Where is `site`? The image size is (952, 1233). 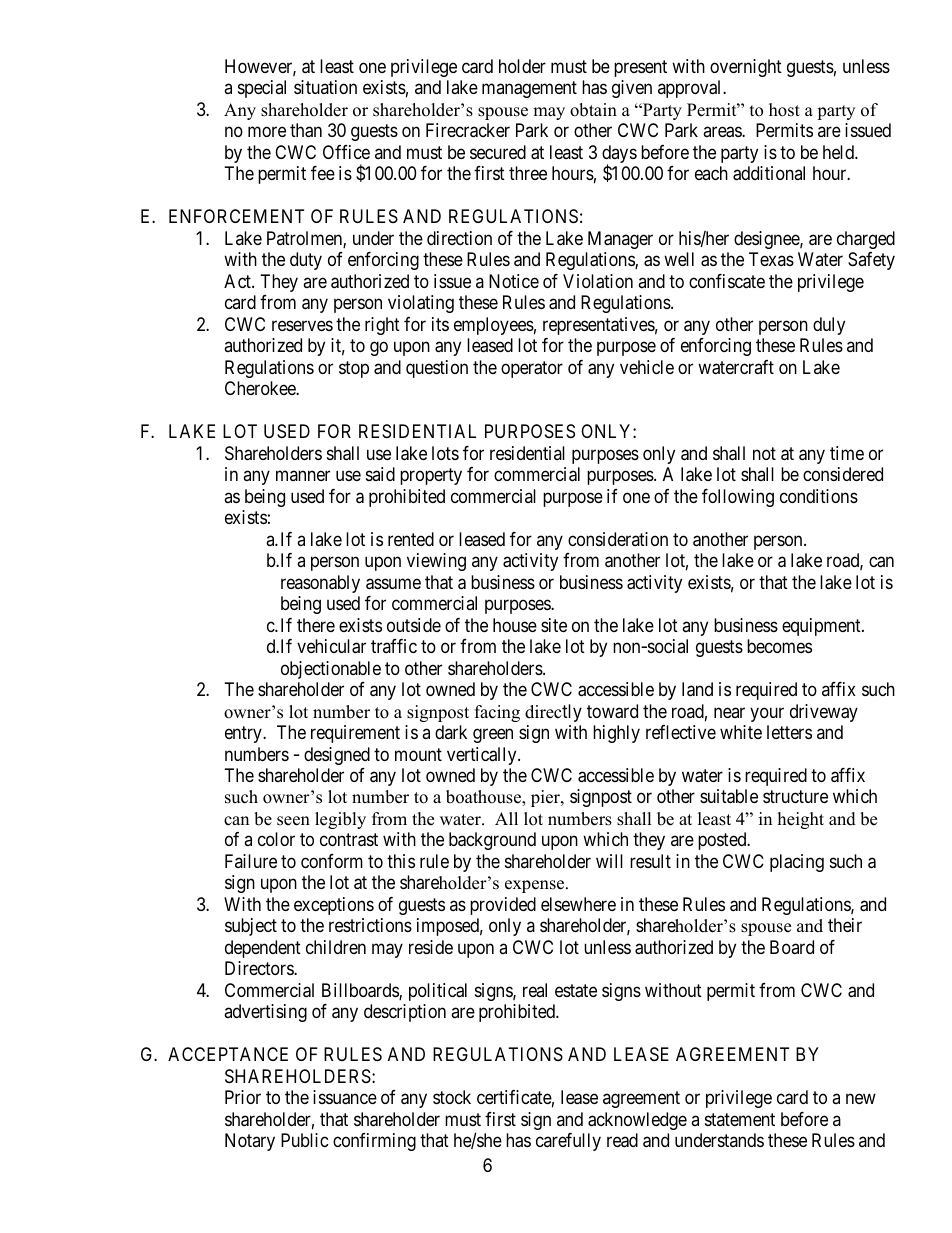 site is located at coordinates (554, 625).
